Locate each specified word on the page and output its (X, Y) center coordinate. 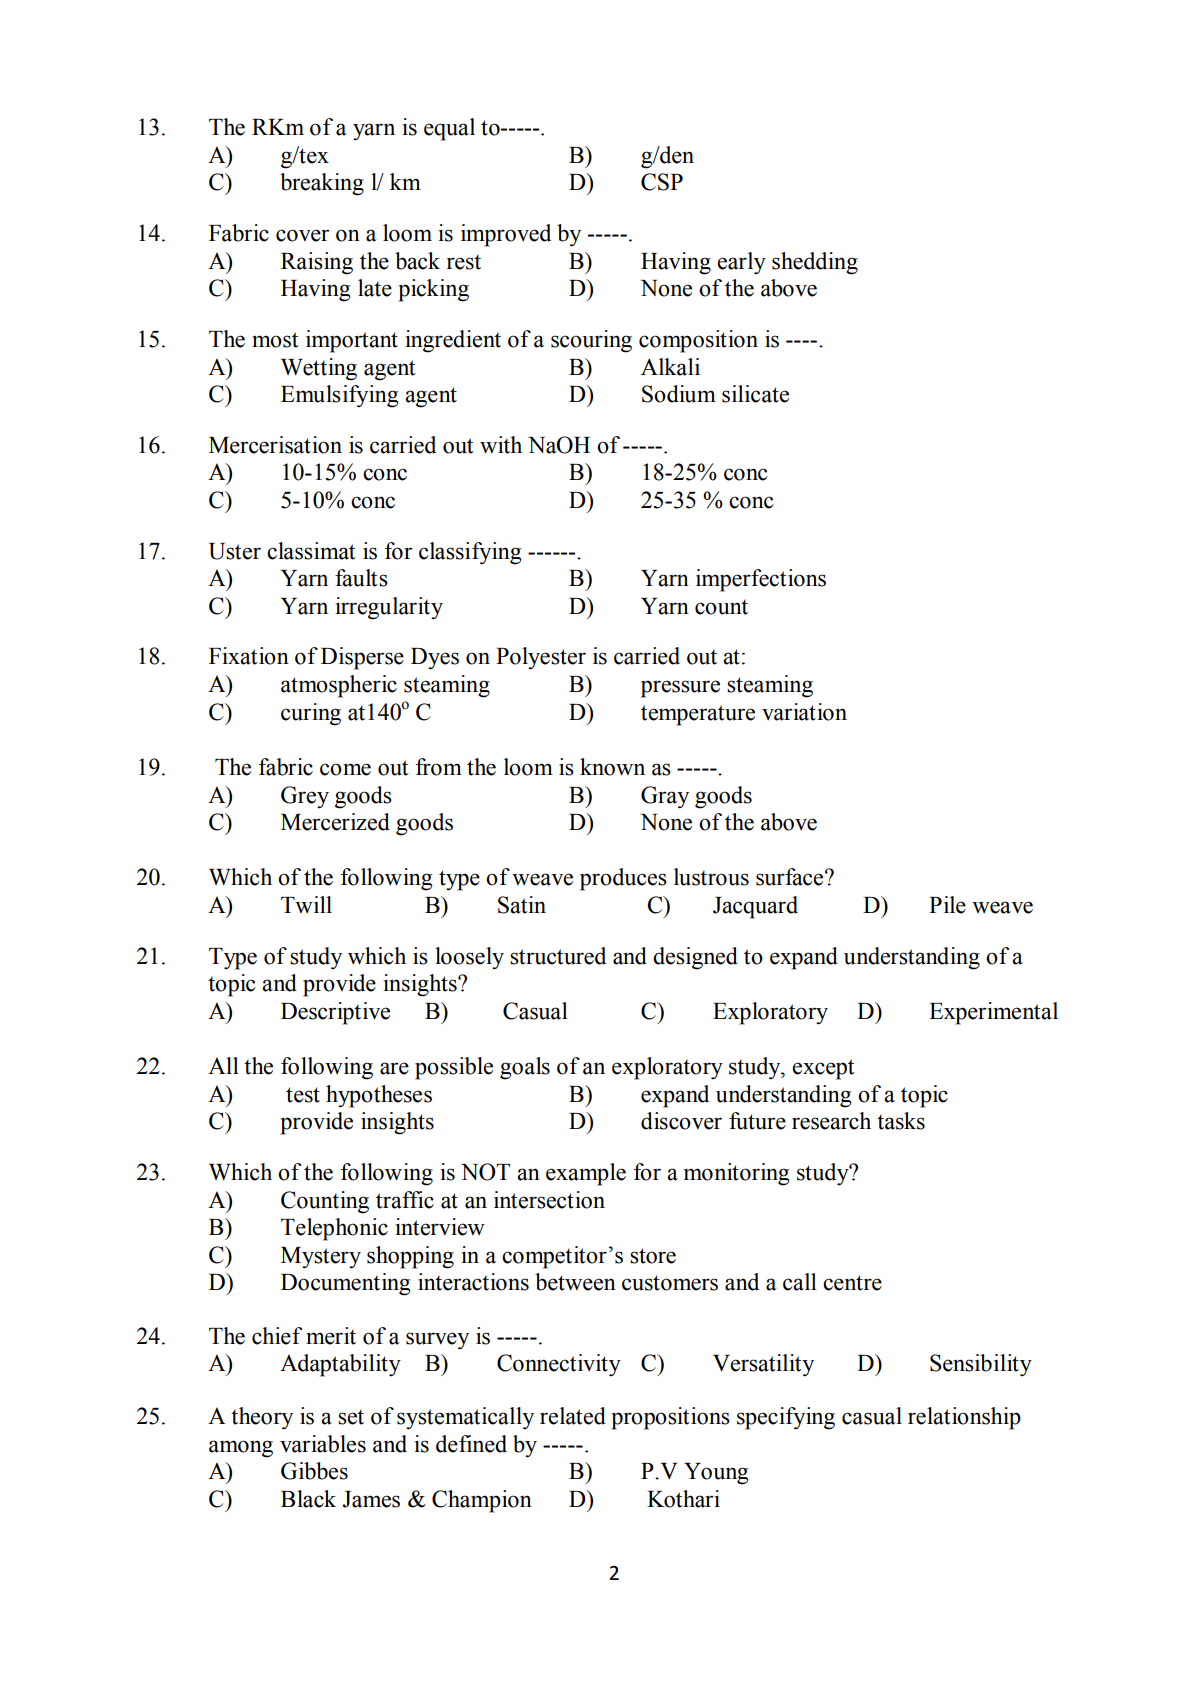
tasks (901, 1121)
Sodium (679, 394)
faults (361, 578)
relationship (964, 1418)
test (303, 1095)
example (586, 1174)
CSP (662, 182)
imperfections (761, 580)
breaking (322, 184)
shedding (815, 263)
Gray (665, 797)
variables (323, 1444)
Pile (947, 905)
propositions (670, 1418)
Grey (305, 797)
